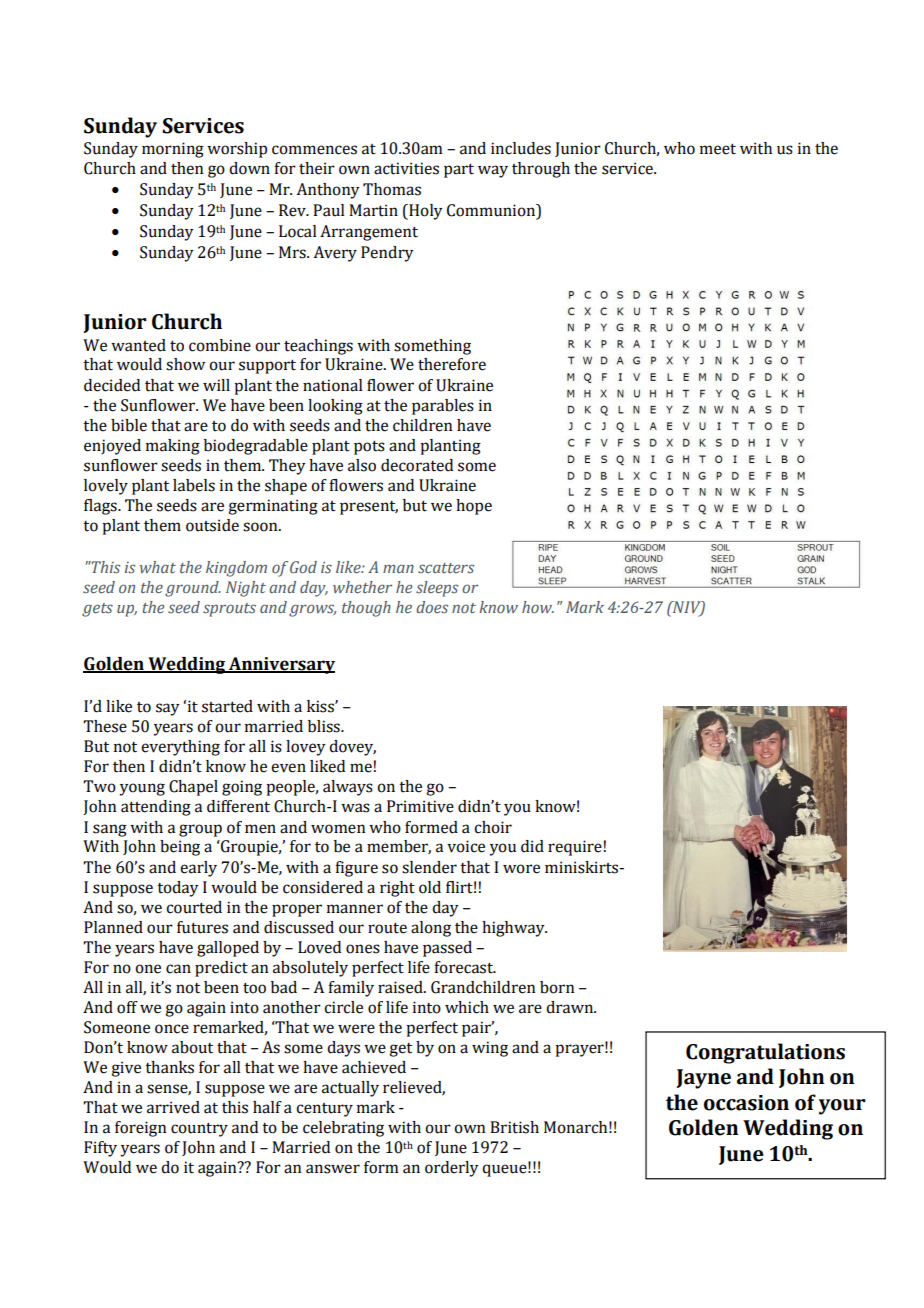 The width and height of the document is (924, 1308). What do you see at coordinates (474, 507) in the document?
I see `hope` at bounding box center [474, 507].
